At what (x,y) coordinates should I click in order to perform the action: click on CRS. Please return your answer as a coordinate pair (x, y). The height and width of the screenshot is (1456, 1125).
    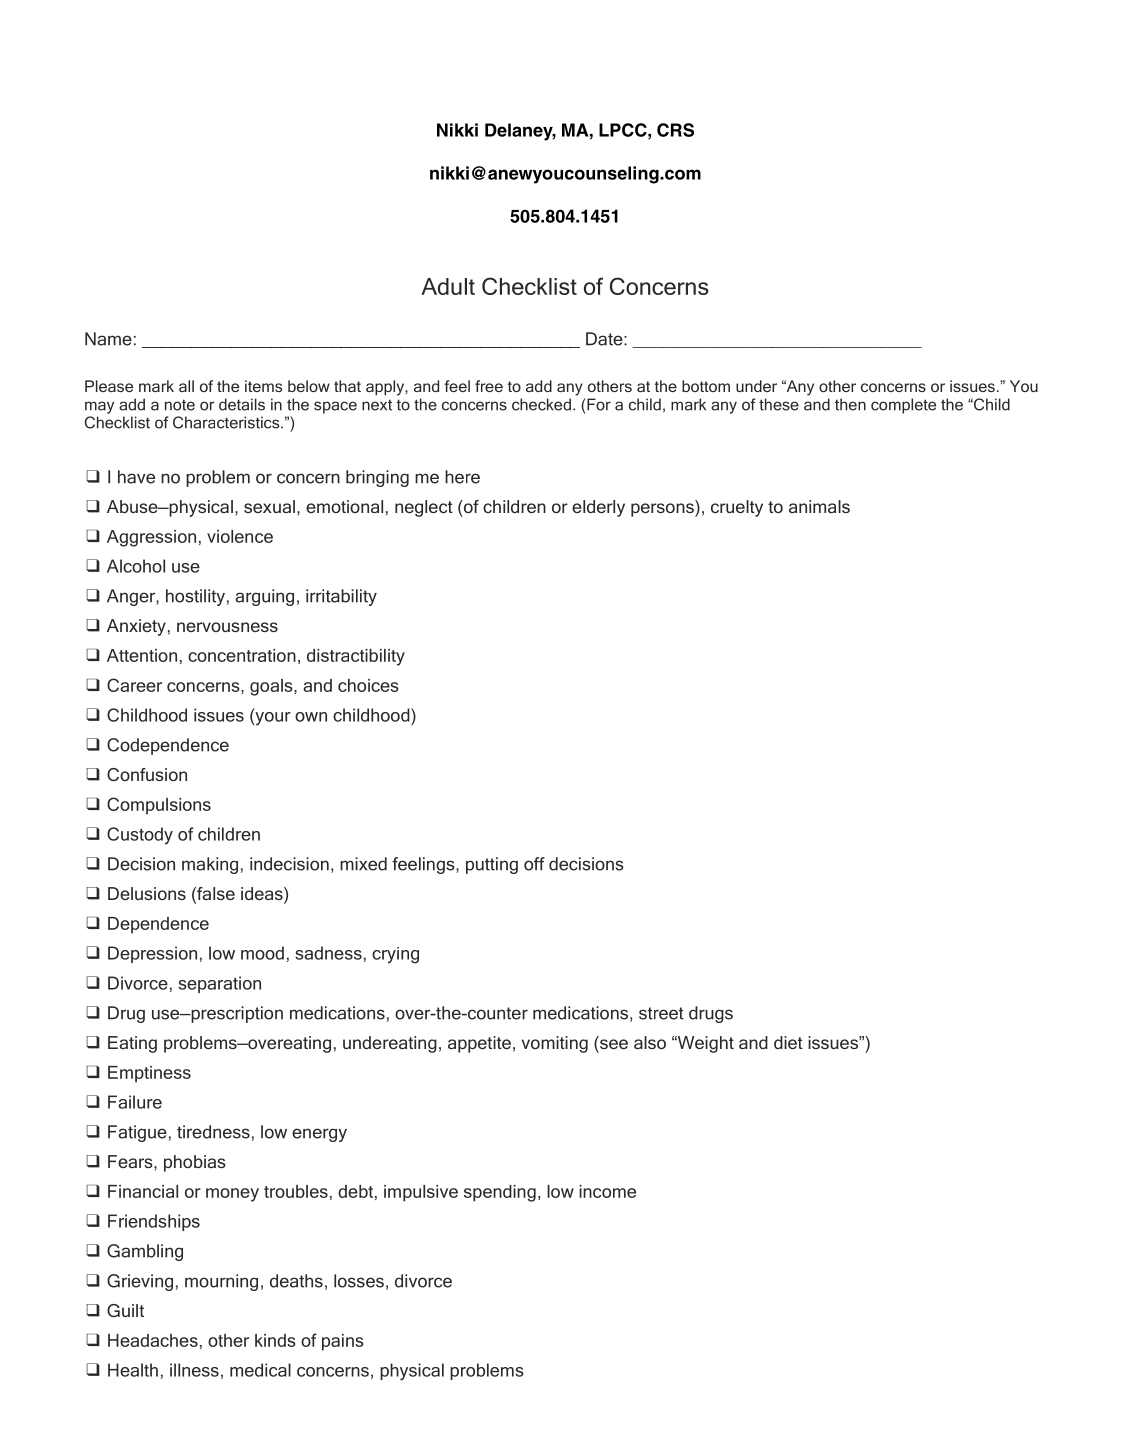
    Looking at the image, I should click on (675, 130).
